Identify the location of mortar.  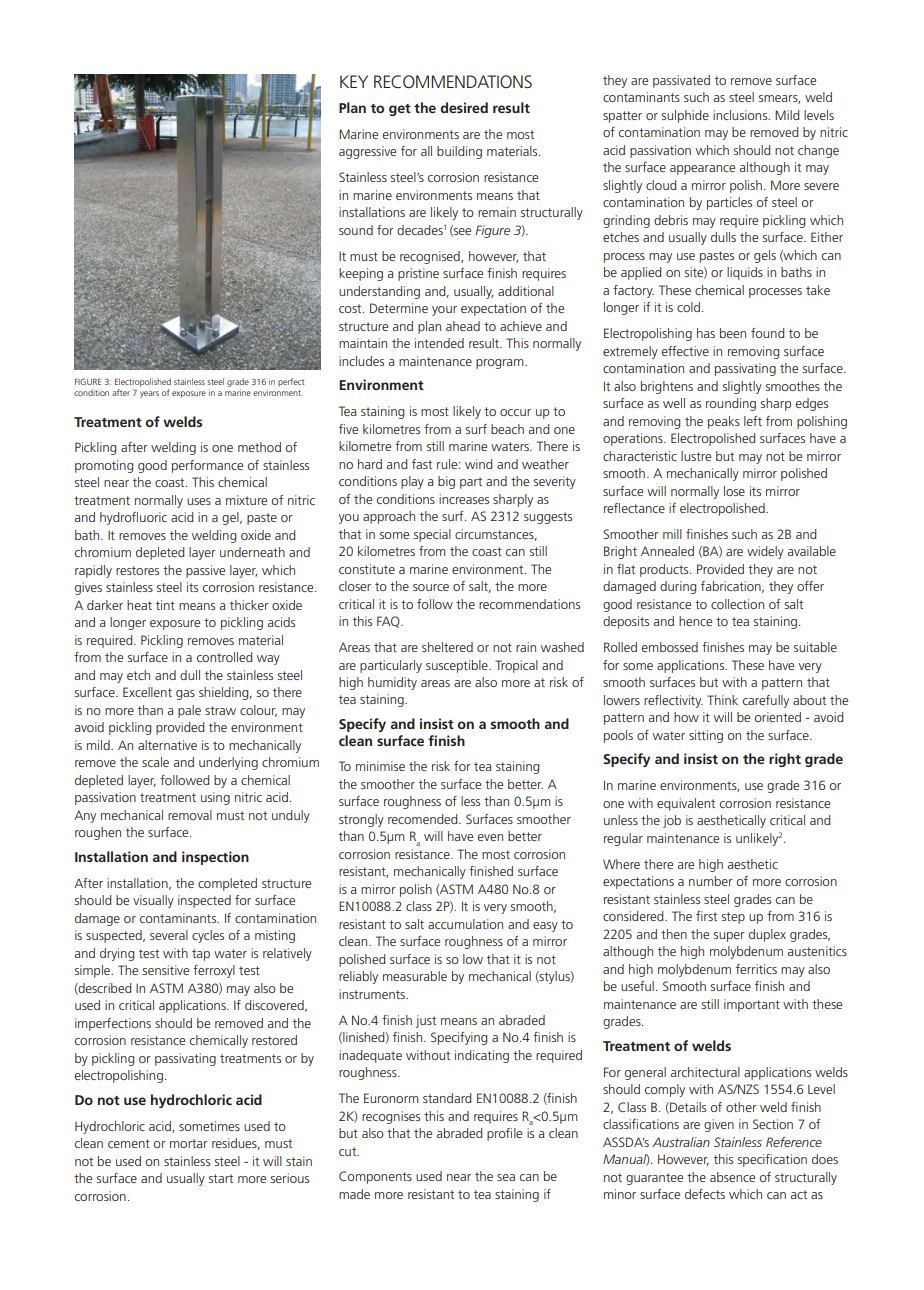
(189, 1143).
